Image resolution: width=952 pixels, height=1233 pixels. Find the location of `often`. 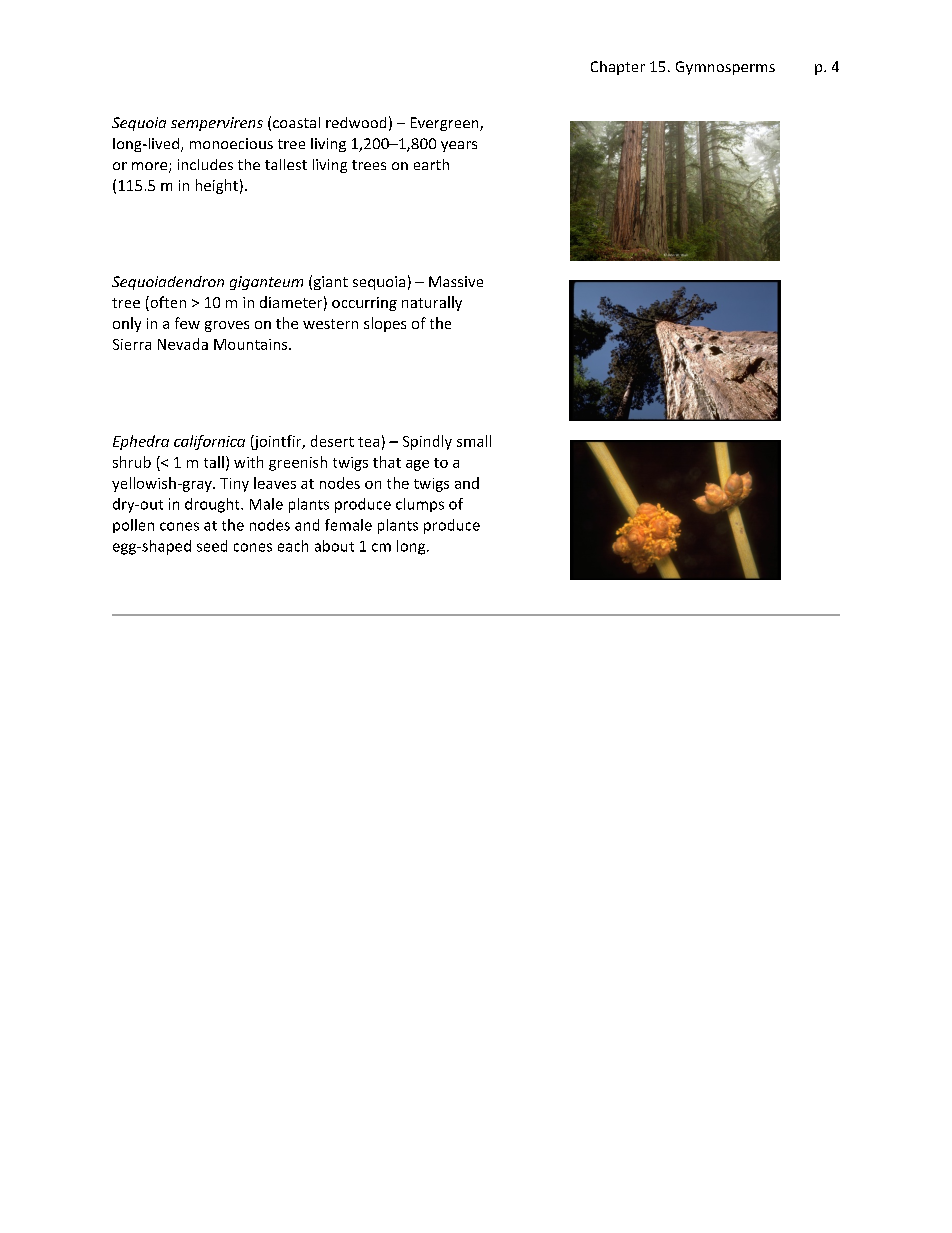

often is located at coordinates (167, 303).
